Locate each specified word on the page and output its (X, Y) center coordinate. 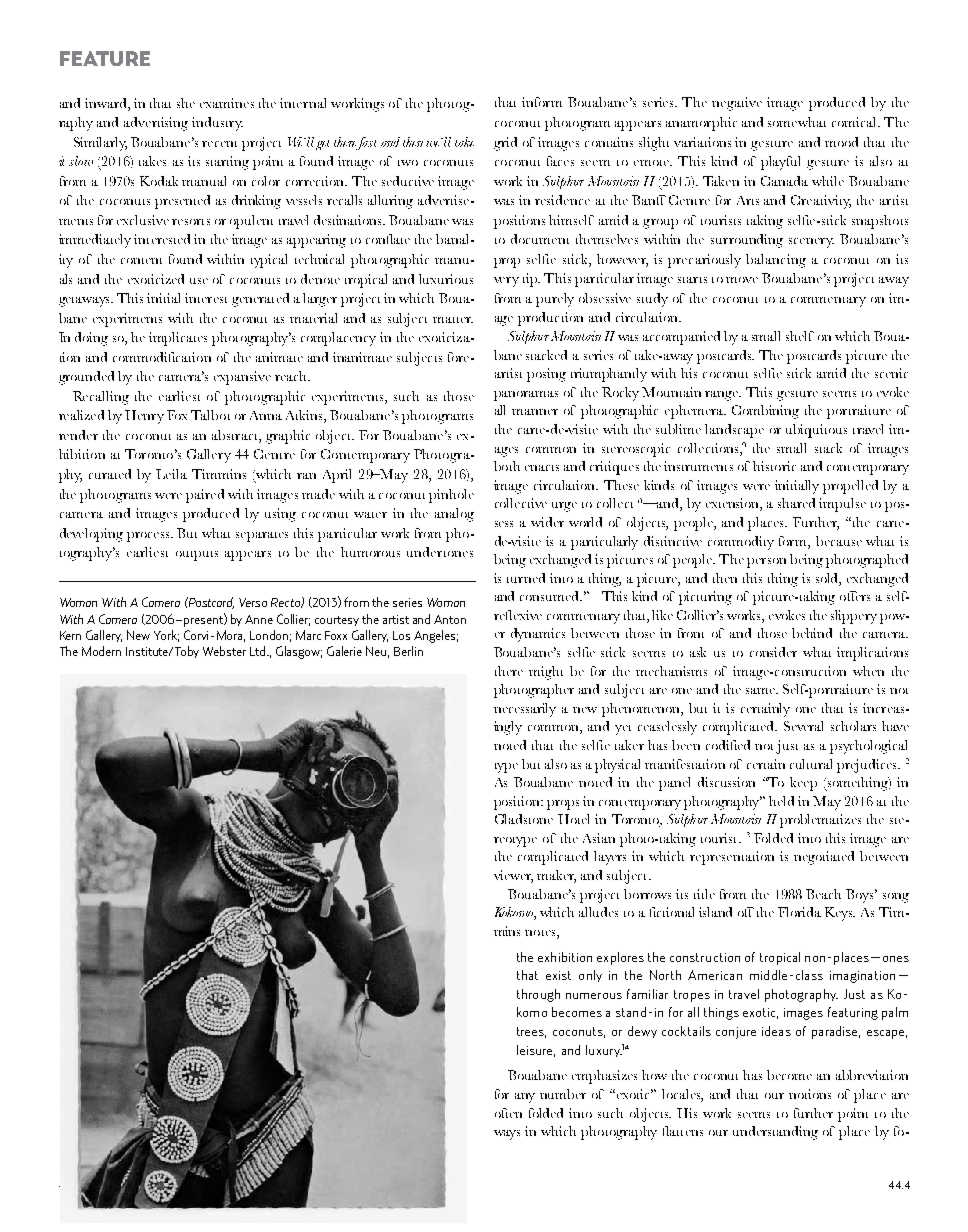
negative (737, 104)
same (762, 691)
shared (796, 503)
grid (505, 144)
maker (556, 876)
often (508, 1113)
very (506, 282)
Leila (171, 474)
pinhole (451, 496)
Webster (224, 651)
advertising (156, 124)
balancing (776, 261)
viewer (513, 876)
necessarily (525, 710)
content (141, 261)
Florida (799, 912)
